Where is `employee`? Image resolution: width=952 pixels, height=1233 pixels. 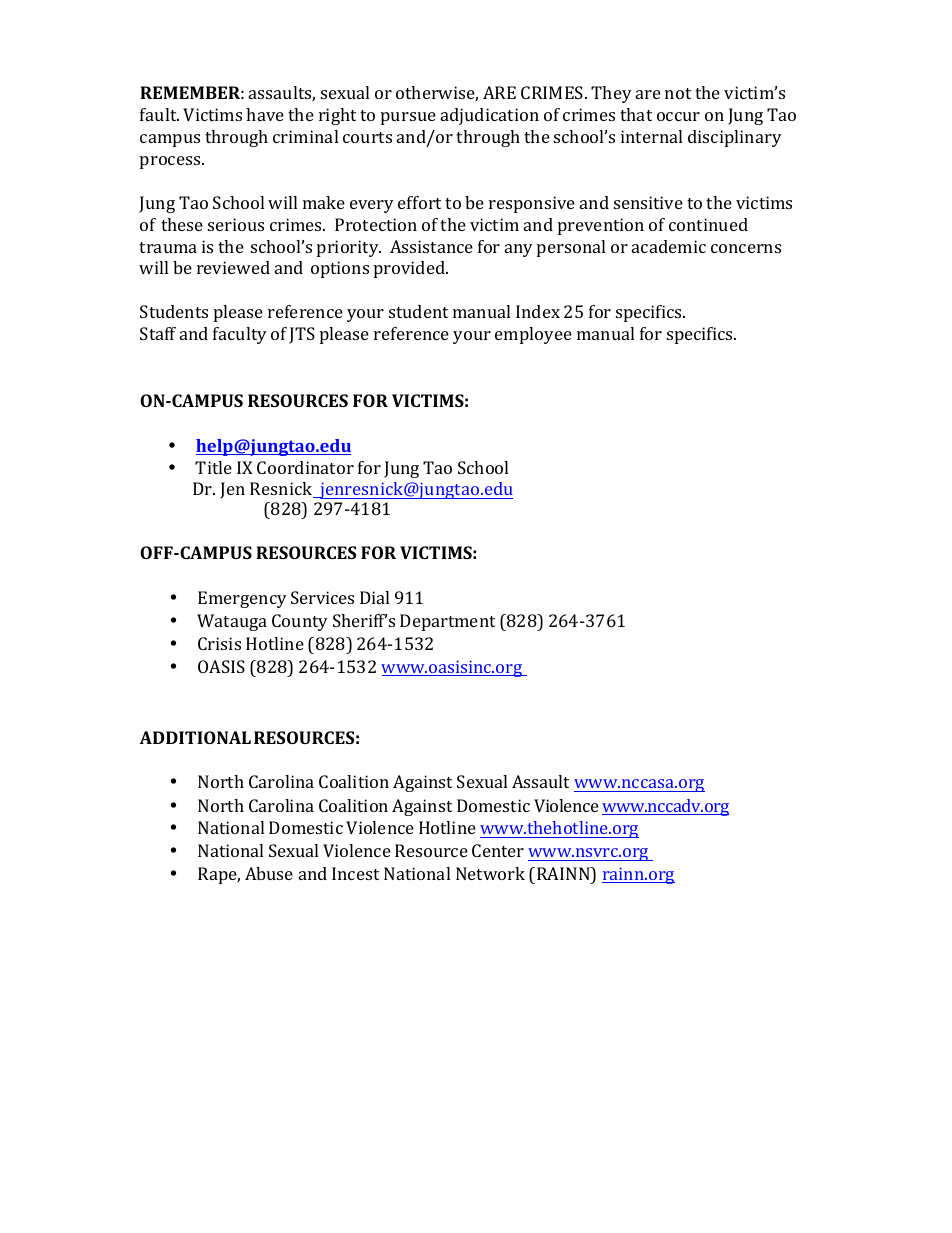
employee is located at coordinates (533, 335).
